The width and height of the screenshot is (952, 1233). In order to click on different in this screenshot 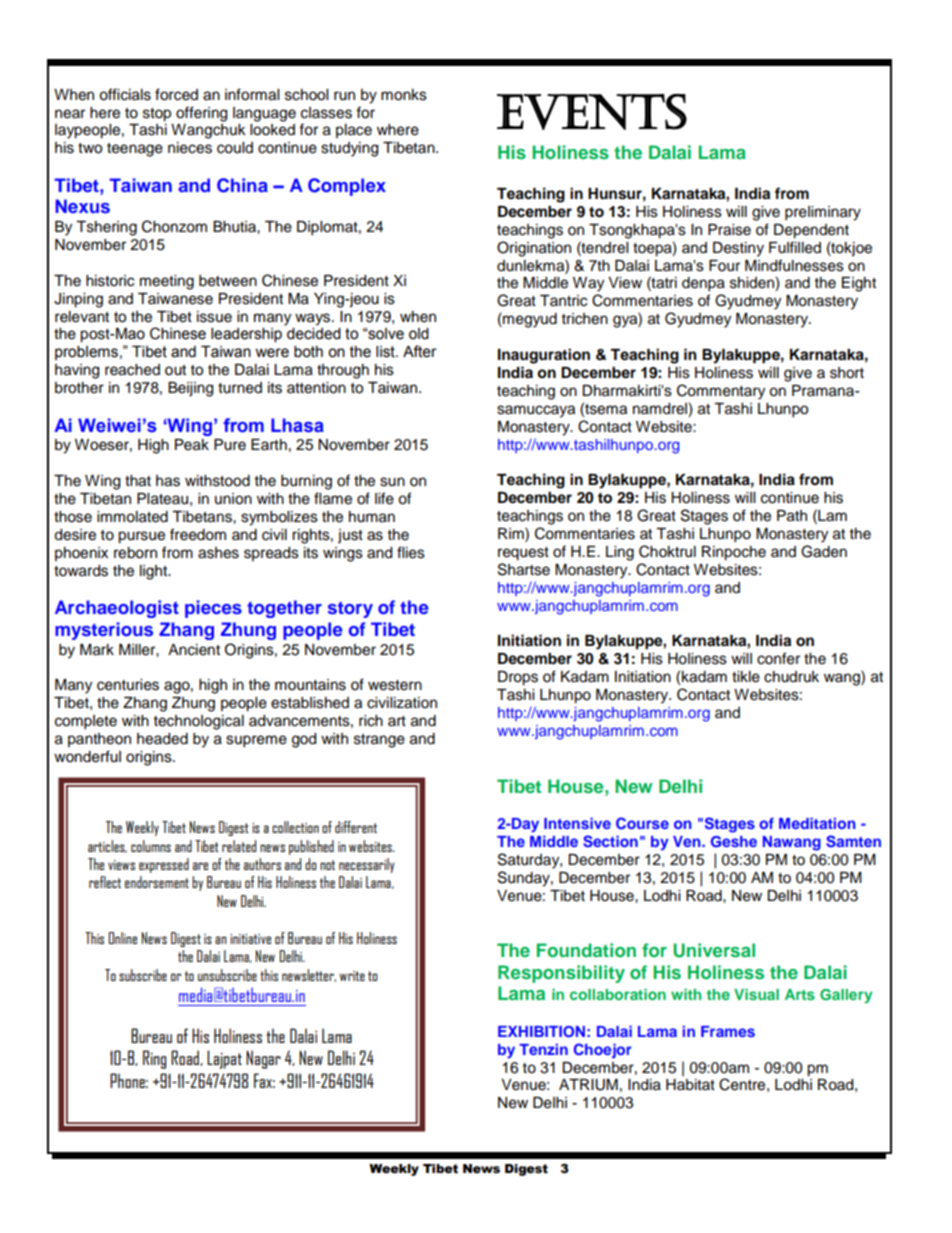, I will do `click(356, 827)`.
